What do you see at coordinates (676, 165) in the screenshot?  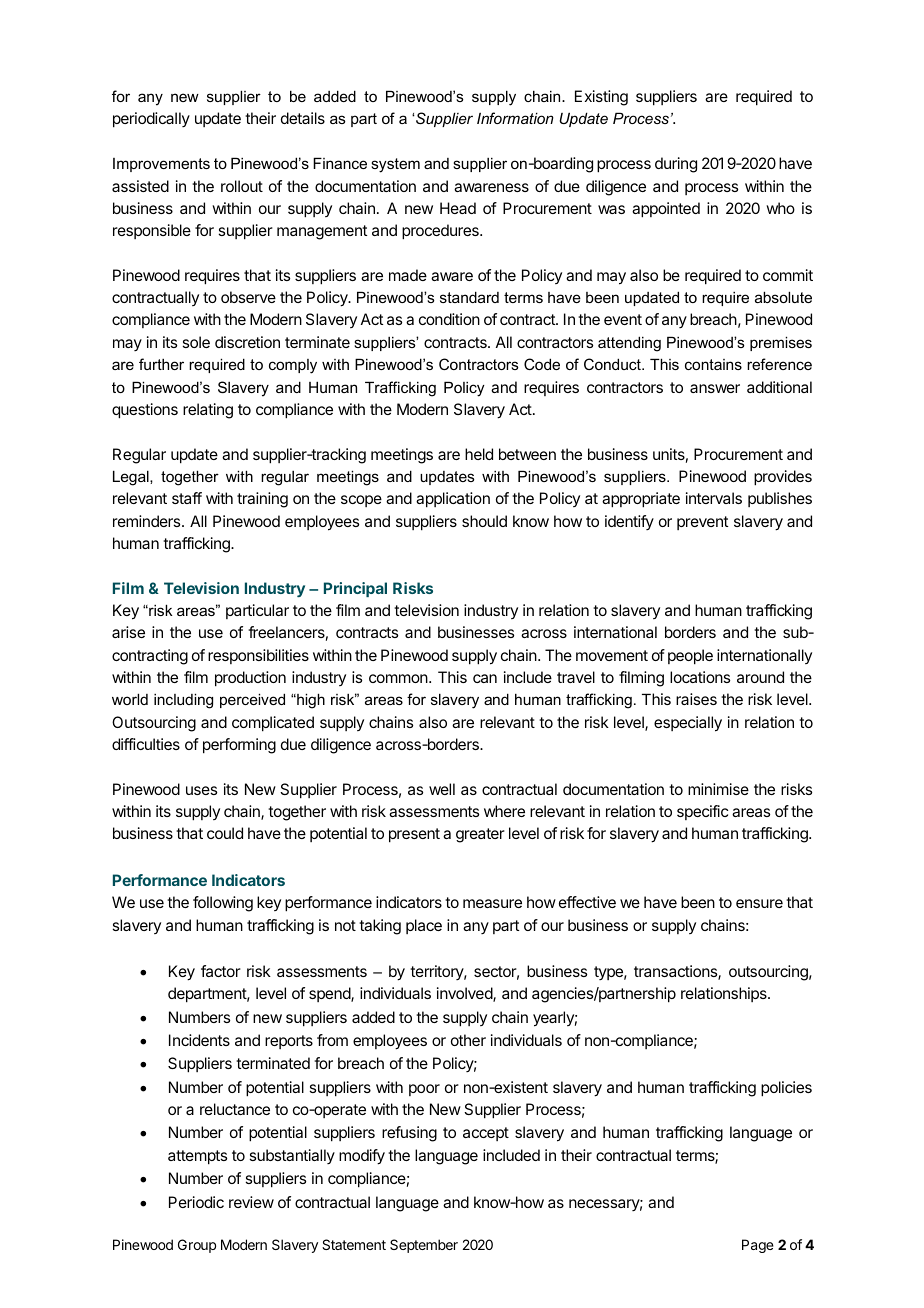 I see `during` at bounding box center [676, 165].
